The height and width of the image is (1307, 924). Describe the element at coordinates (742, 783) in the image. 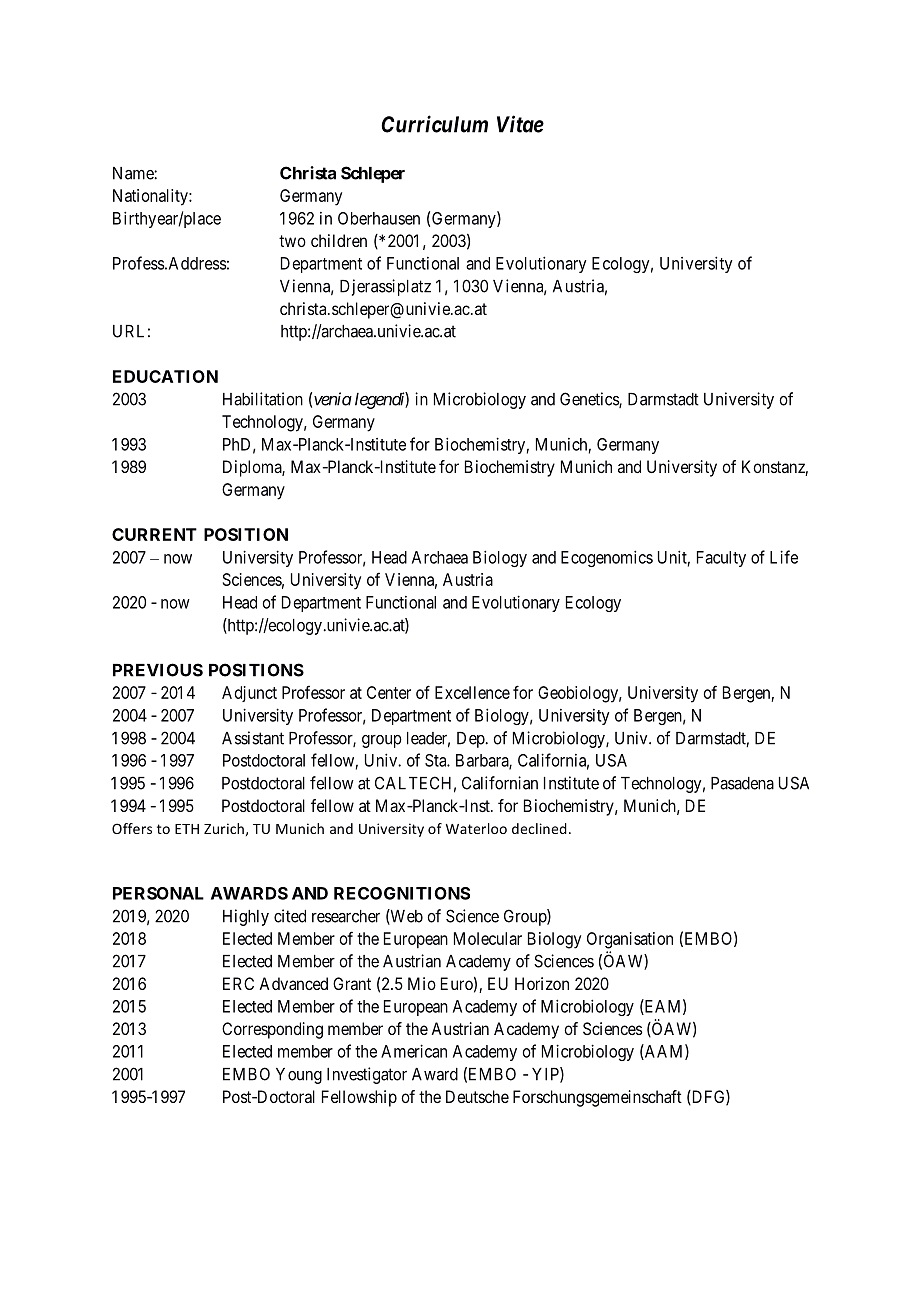

I see `Pasadena` at that location.
